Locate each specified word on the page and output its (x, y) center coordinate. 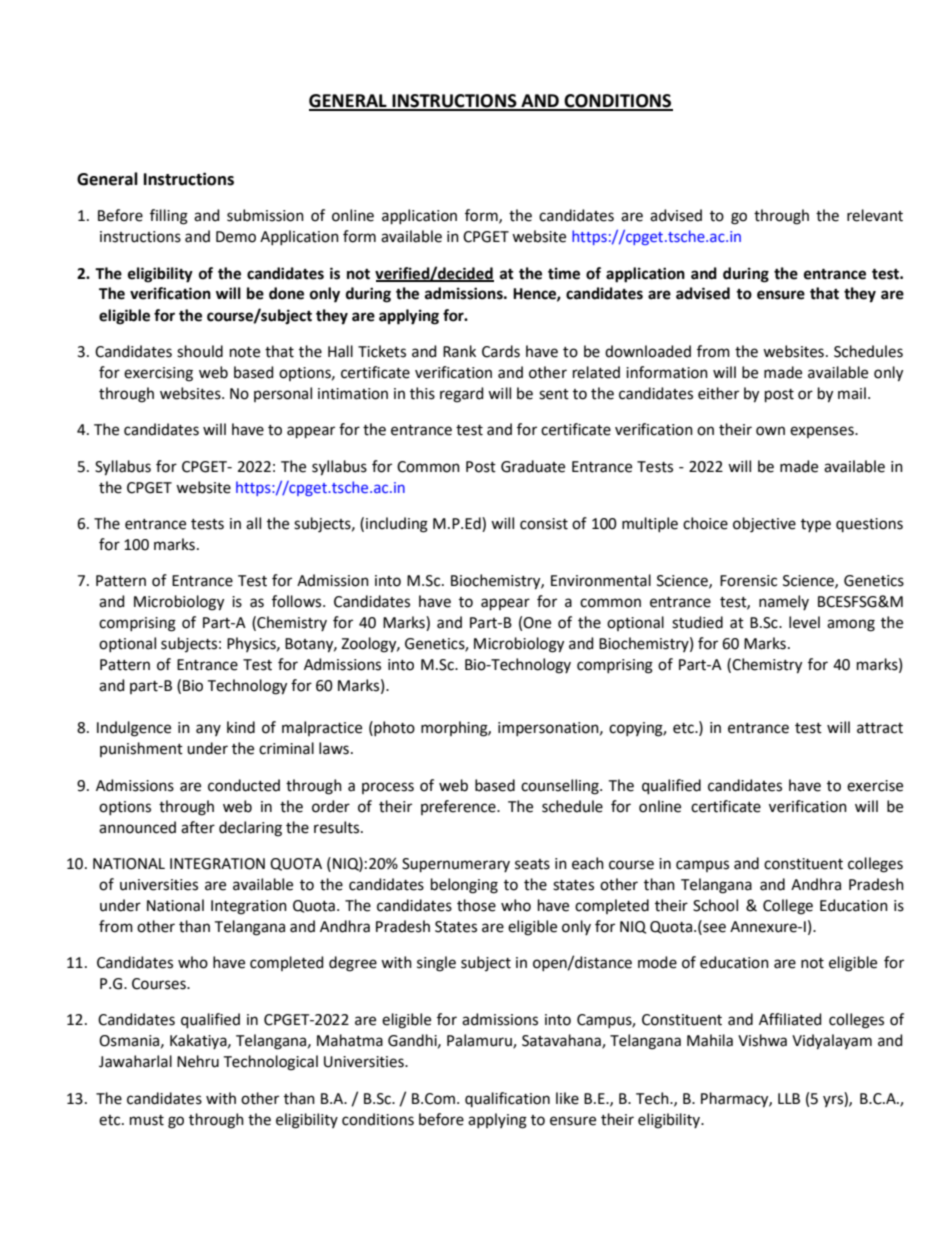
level (804, 622)
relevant (875, 215)
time (564, 273)
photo (393, 728)
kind (241, 727)
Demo (236, 237)
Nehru (198, 1061)
